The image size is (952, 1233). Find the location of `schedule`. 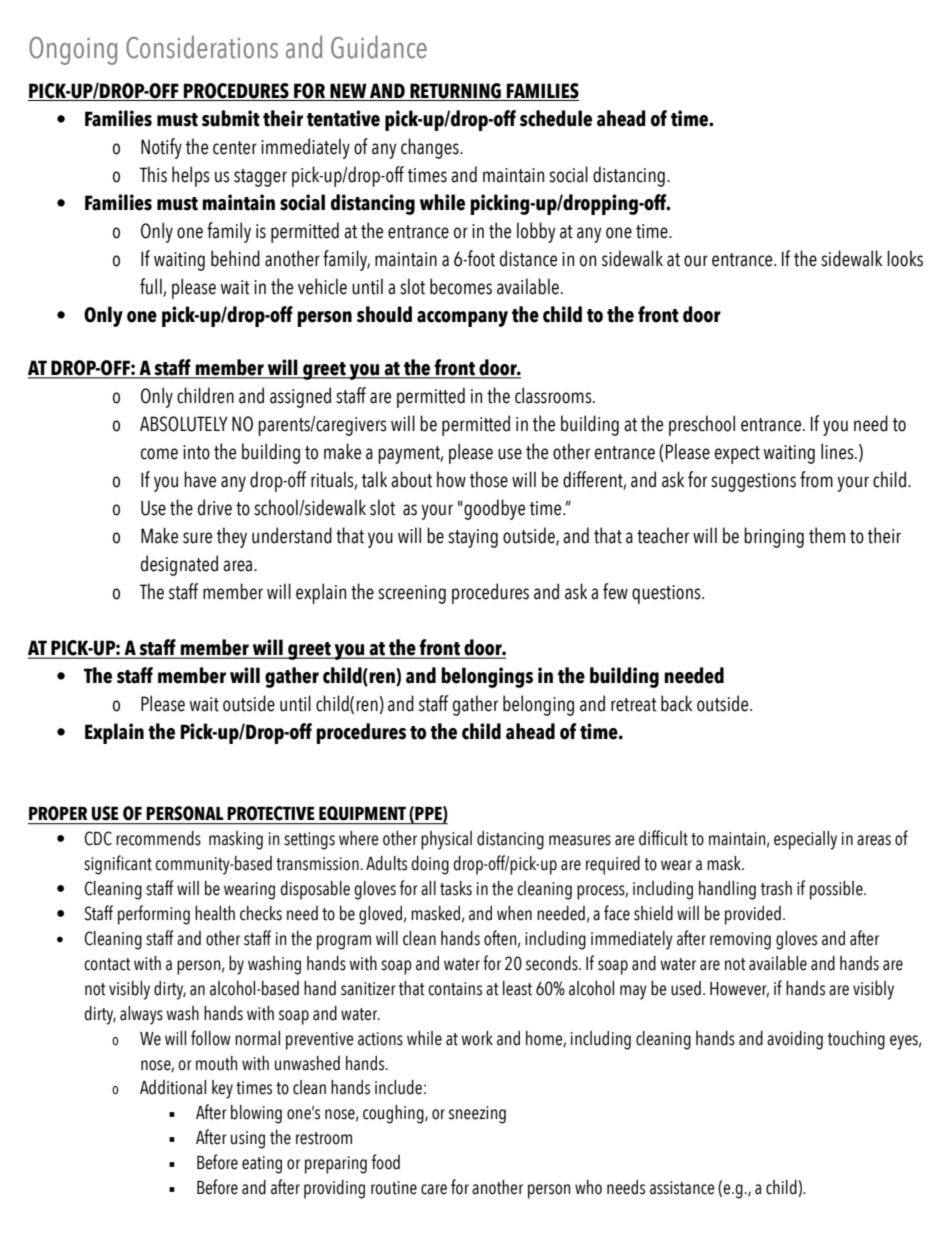

schedule is located at coordinates (556, 118).
